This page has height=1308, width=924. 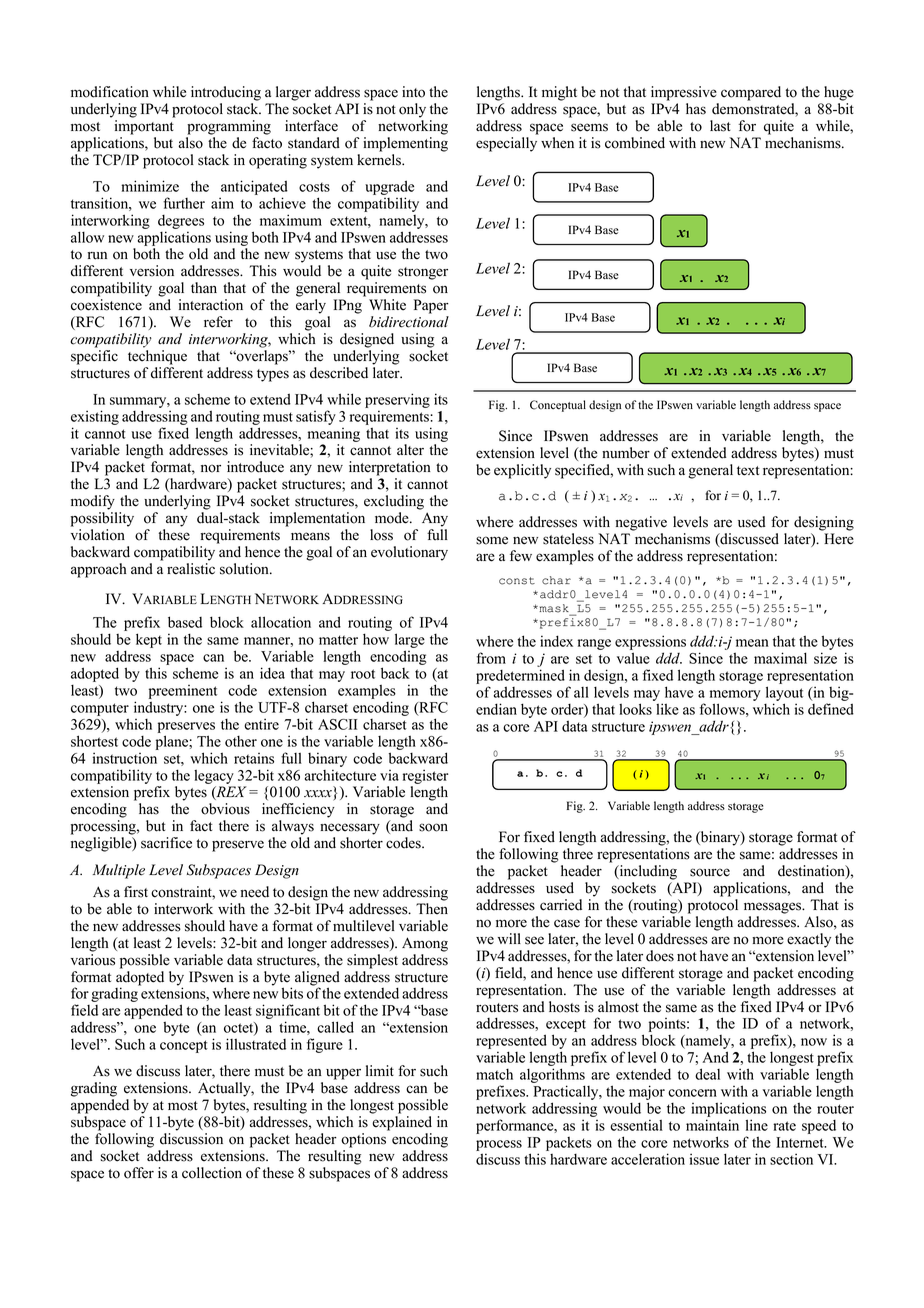 I want to click on important, so click(x=144, y=127).
